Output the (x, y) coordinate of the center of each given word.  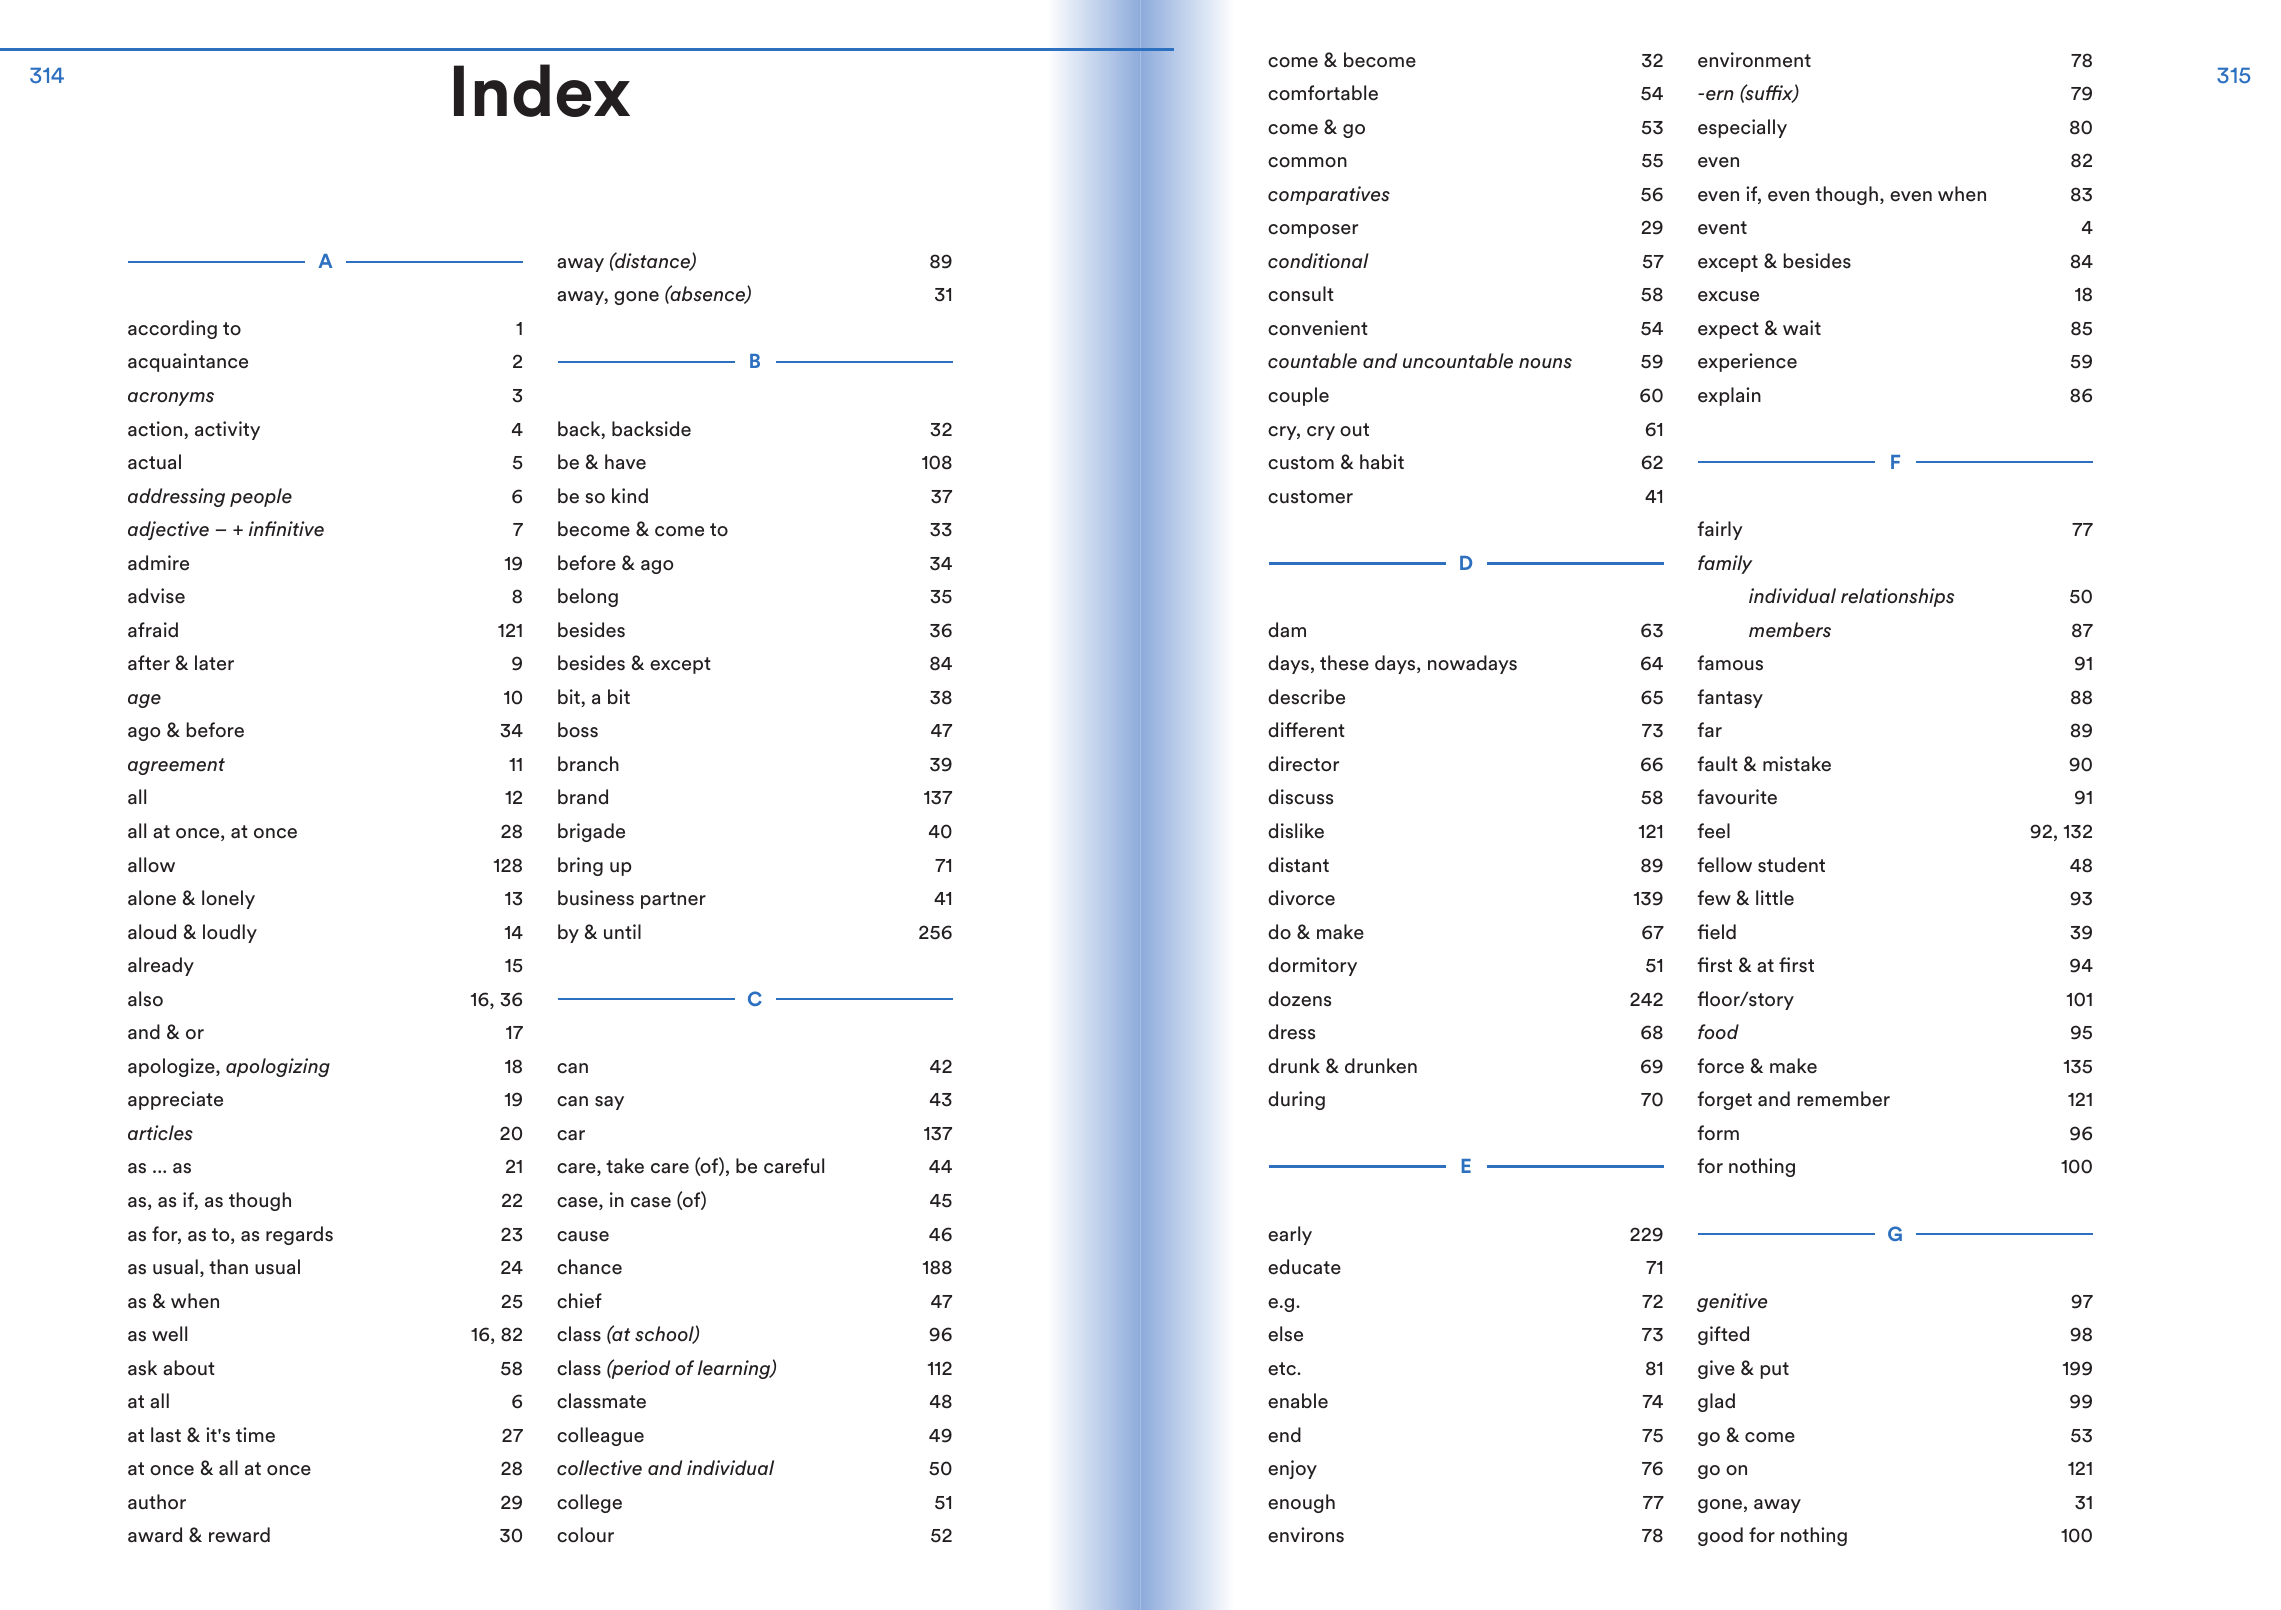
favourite (1737, 797)
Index (542, 90)
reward (239, 1535)
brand (583, 797)
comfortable (1323, 93)
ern (1720, 95)
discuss (1300, 797)
